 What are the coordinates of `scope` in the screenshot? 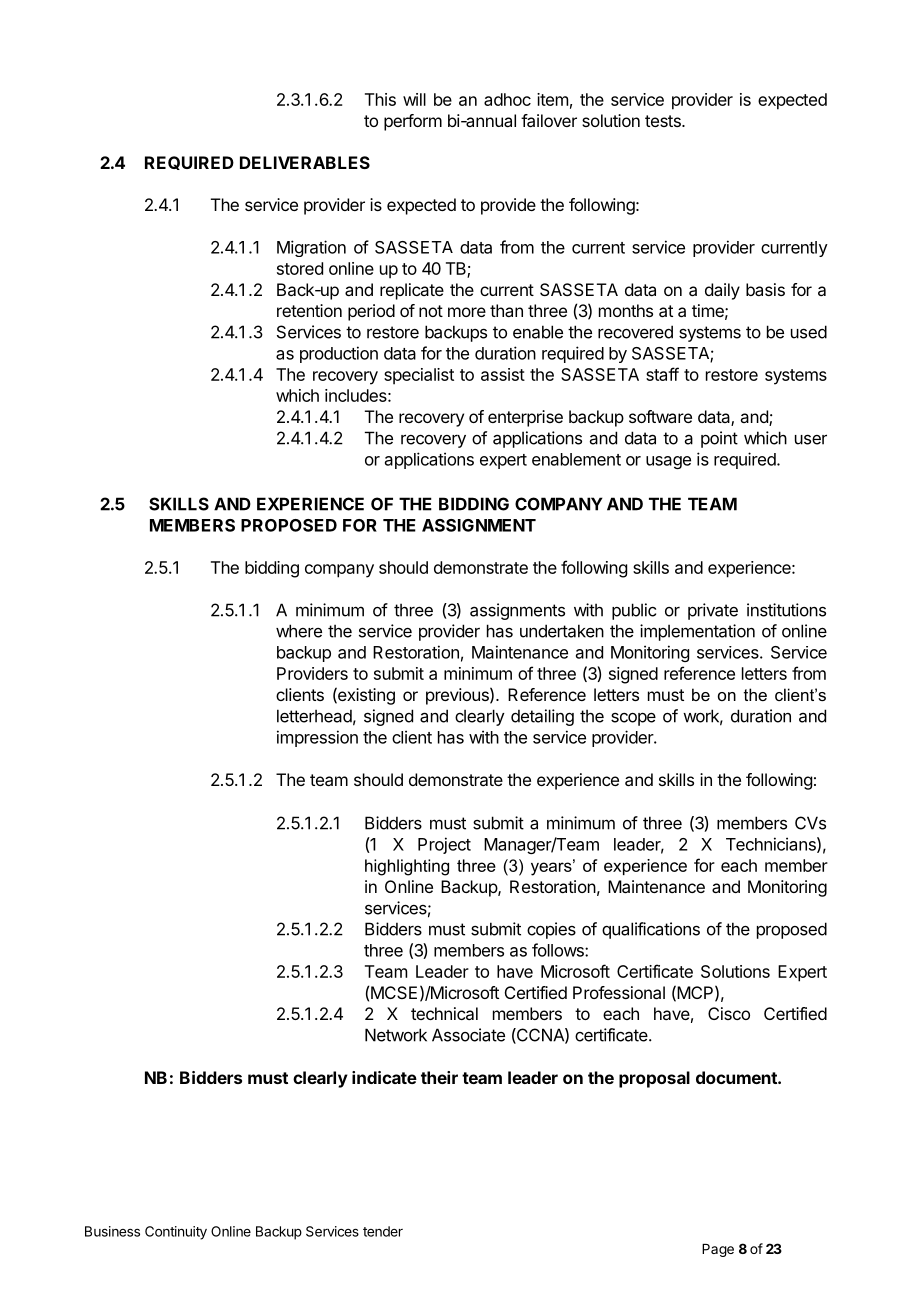 It's located at (633, 719).
